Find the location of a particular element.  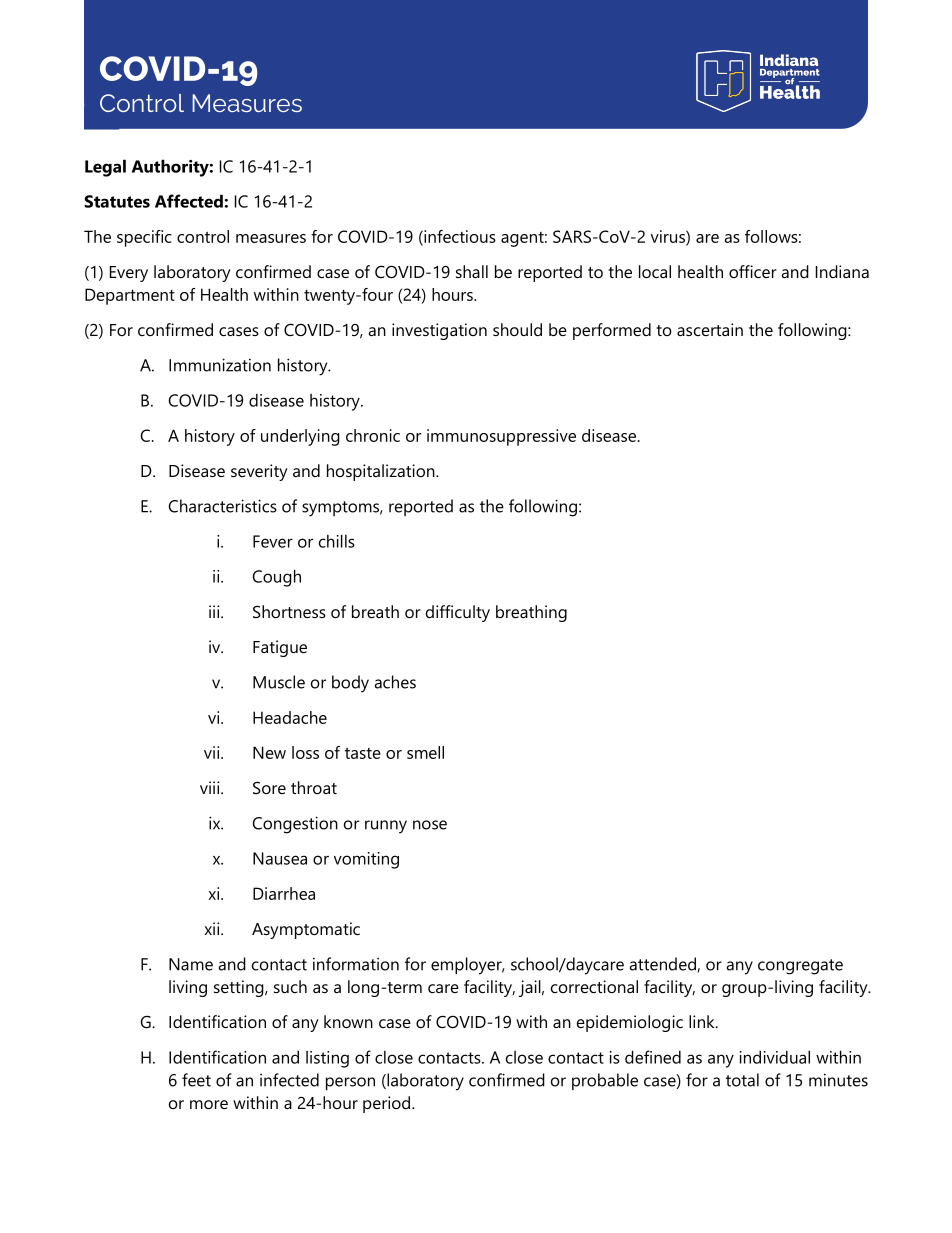

officer is located at coordinates (753, 271).
